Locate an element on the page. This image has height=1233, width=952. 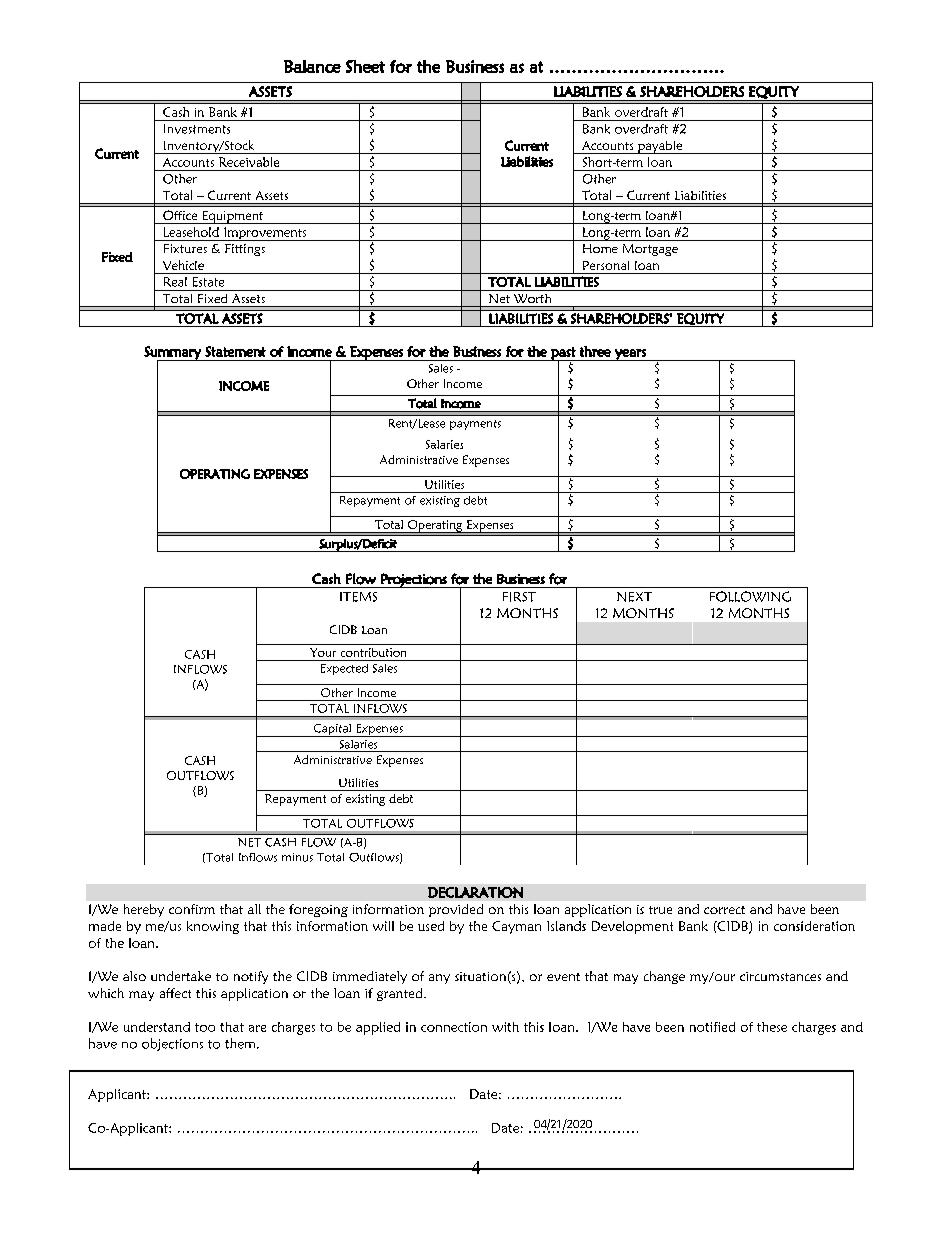
Expected is located at coordinates (344, 669).
